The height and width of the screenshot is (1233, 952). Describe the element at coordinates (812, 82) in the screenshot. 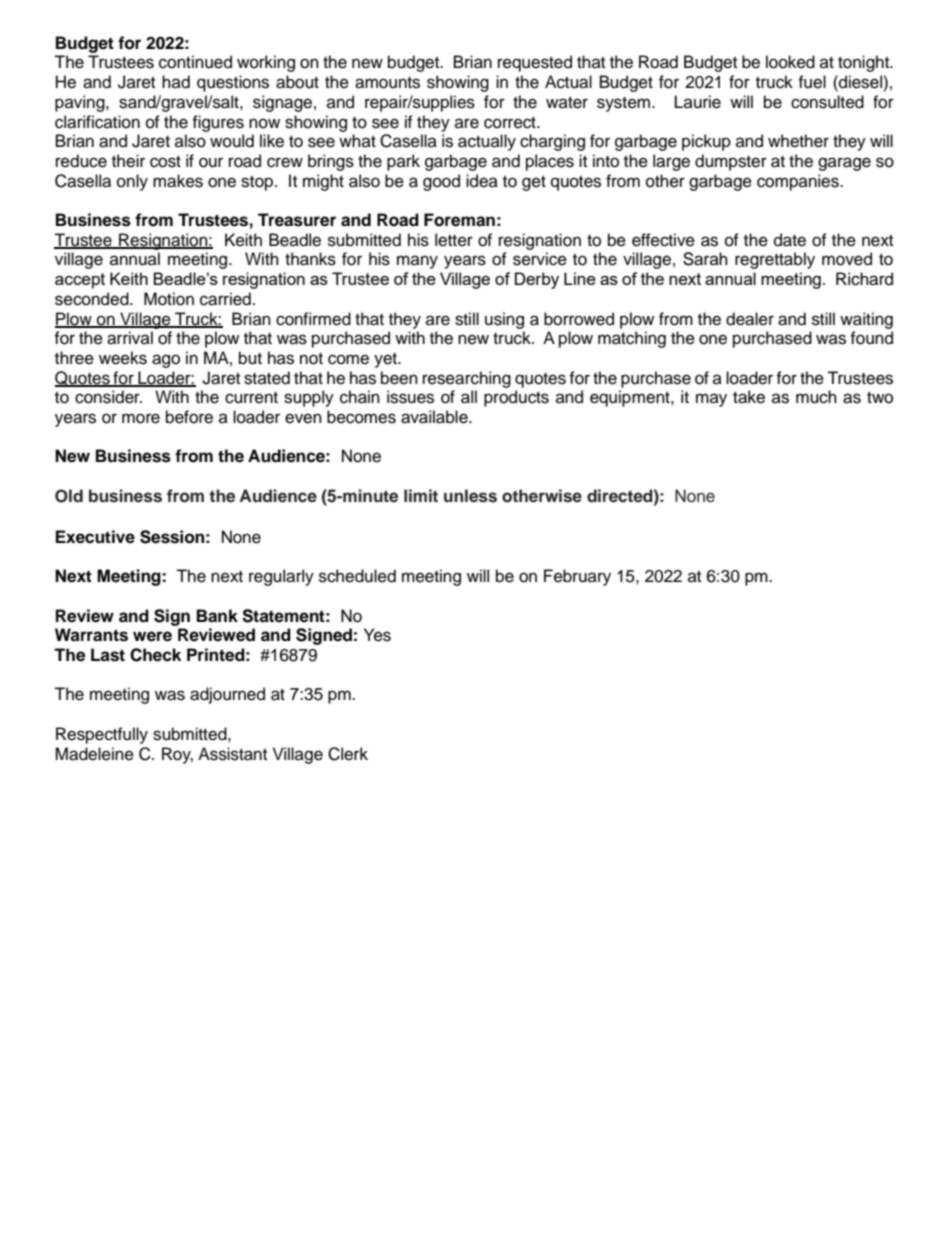

I see `fuel` at that location.
